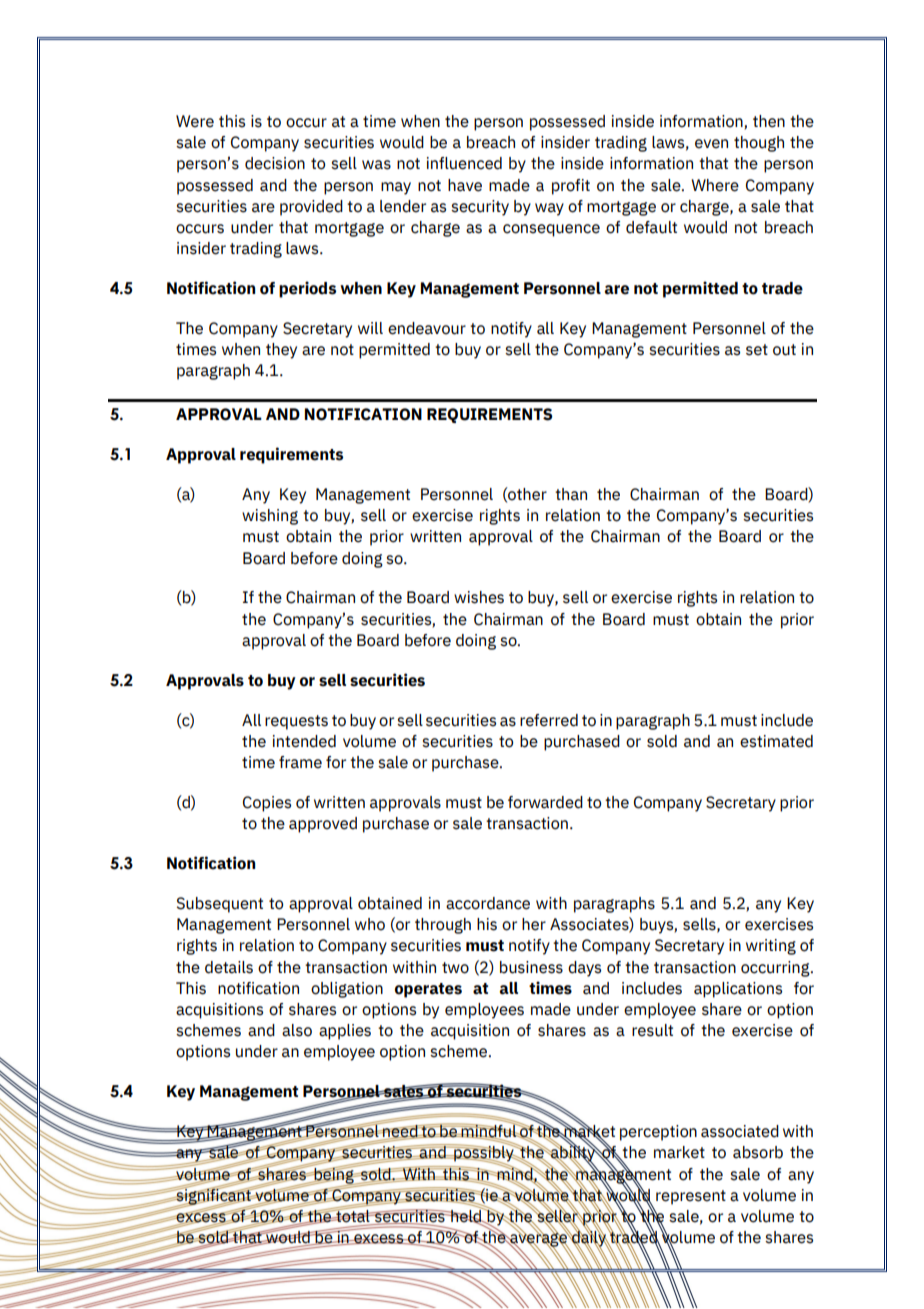 The width and height of the page is (924, 1309). What do you see at coordinates (776, 741) in the page?
I see `estimated` at bounding box center [776, 741].
